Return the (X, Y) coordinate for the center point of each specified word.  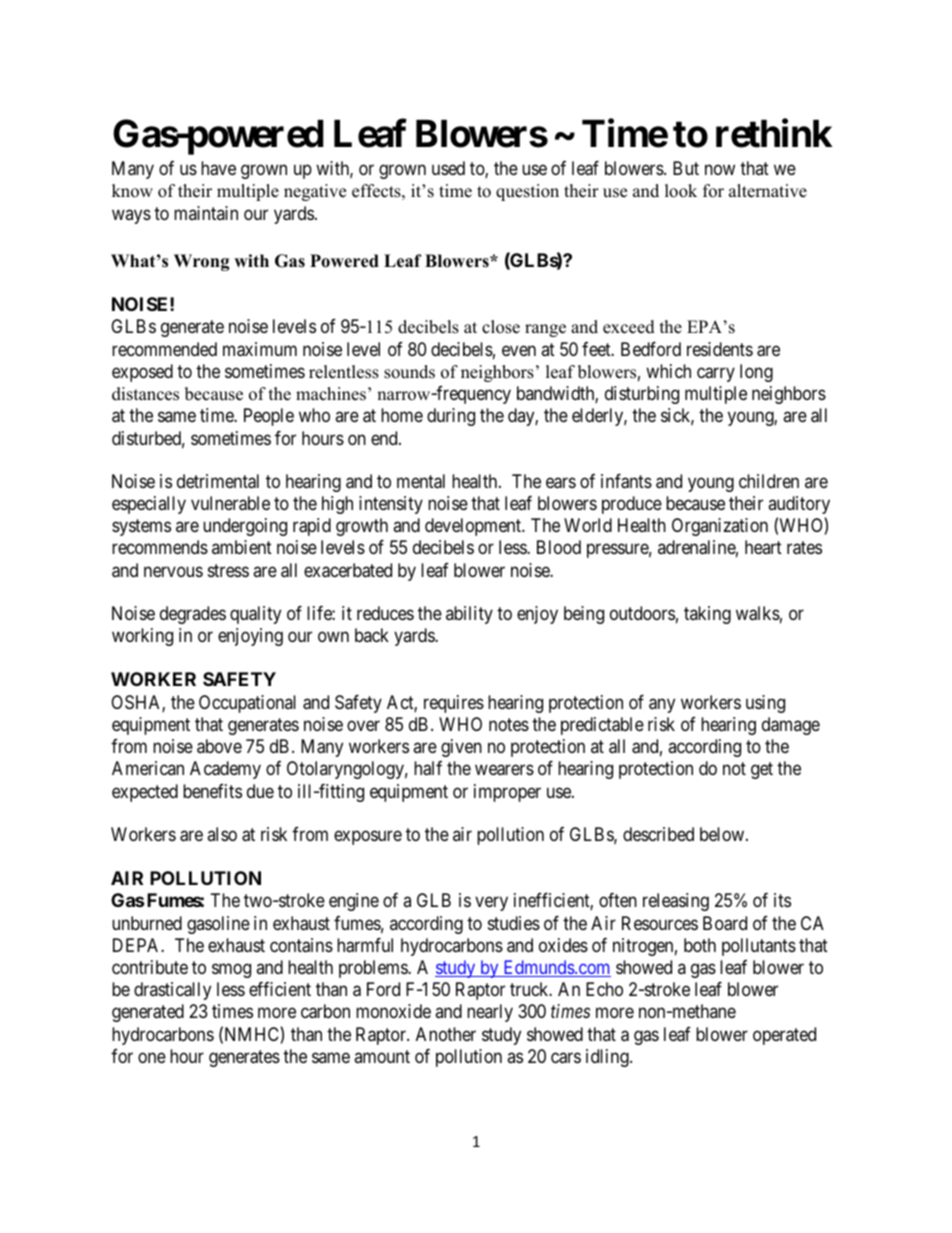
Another (446, 1034)
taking (707, 615)
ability (469, 615)
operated (784, 1036)
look (681, 191)
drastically (172, 991)
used (448, 168)
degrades (193, 615)
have (218, 168)
